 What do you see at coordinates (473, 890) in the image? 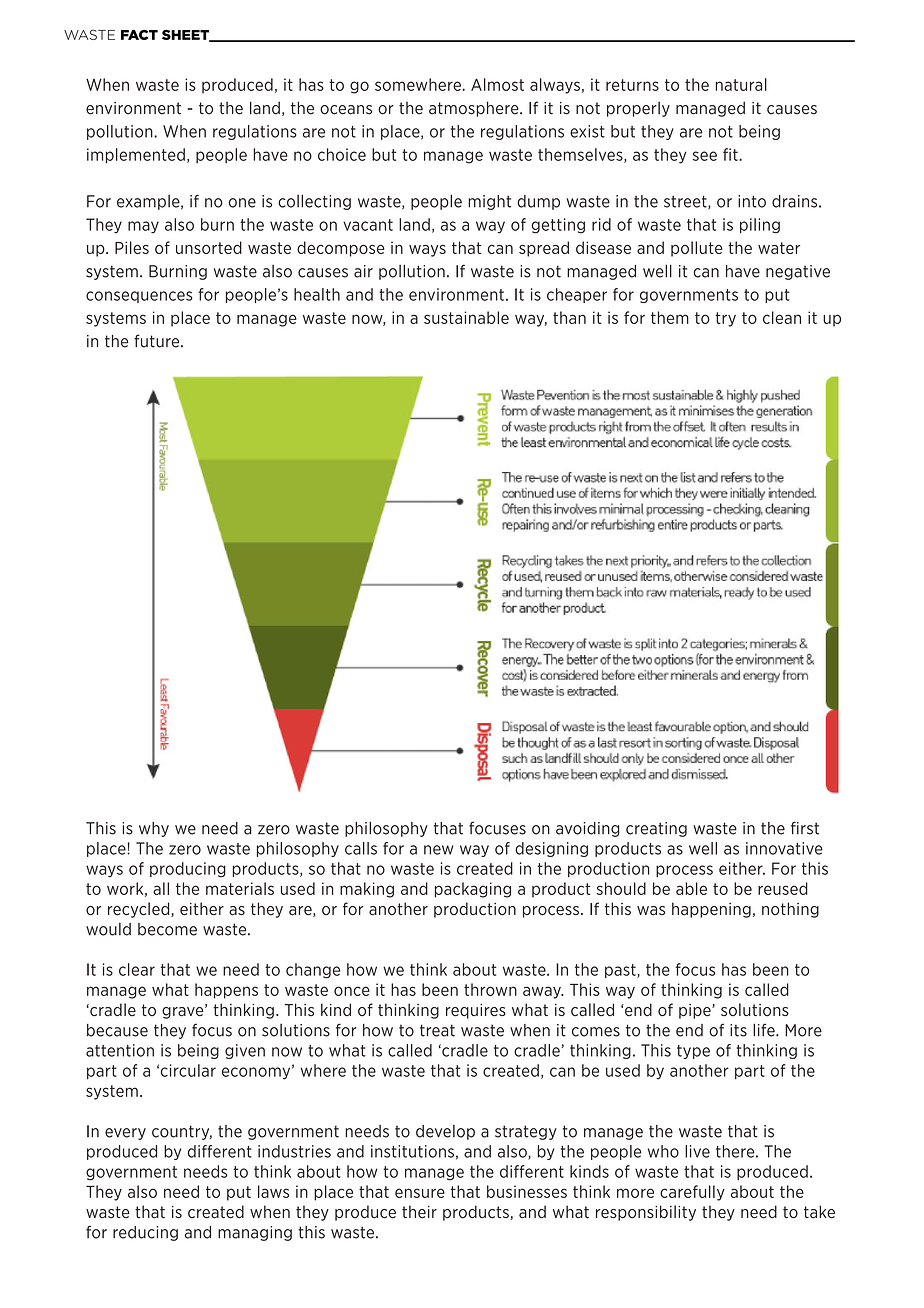
I see `packaging` at bounding box center [473, 890].
